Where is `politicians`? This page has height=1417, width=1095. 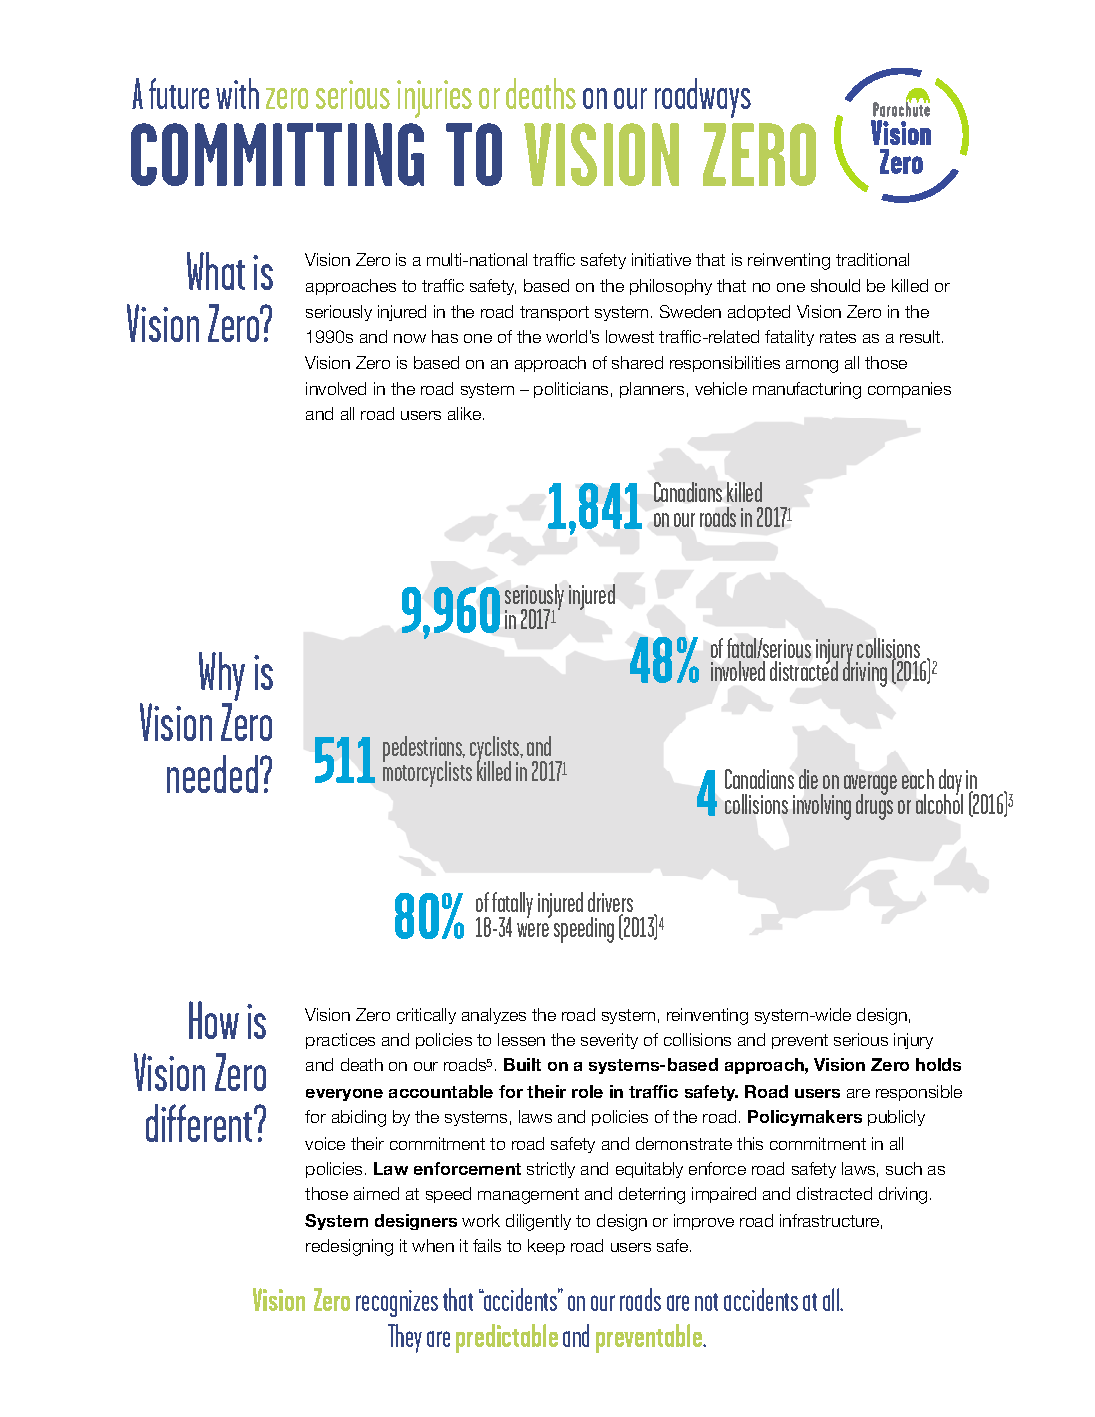
politicians is located at coordinates (571, 390).
